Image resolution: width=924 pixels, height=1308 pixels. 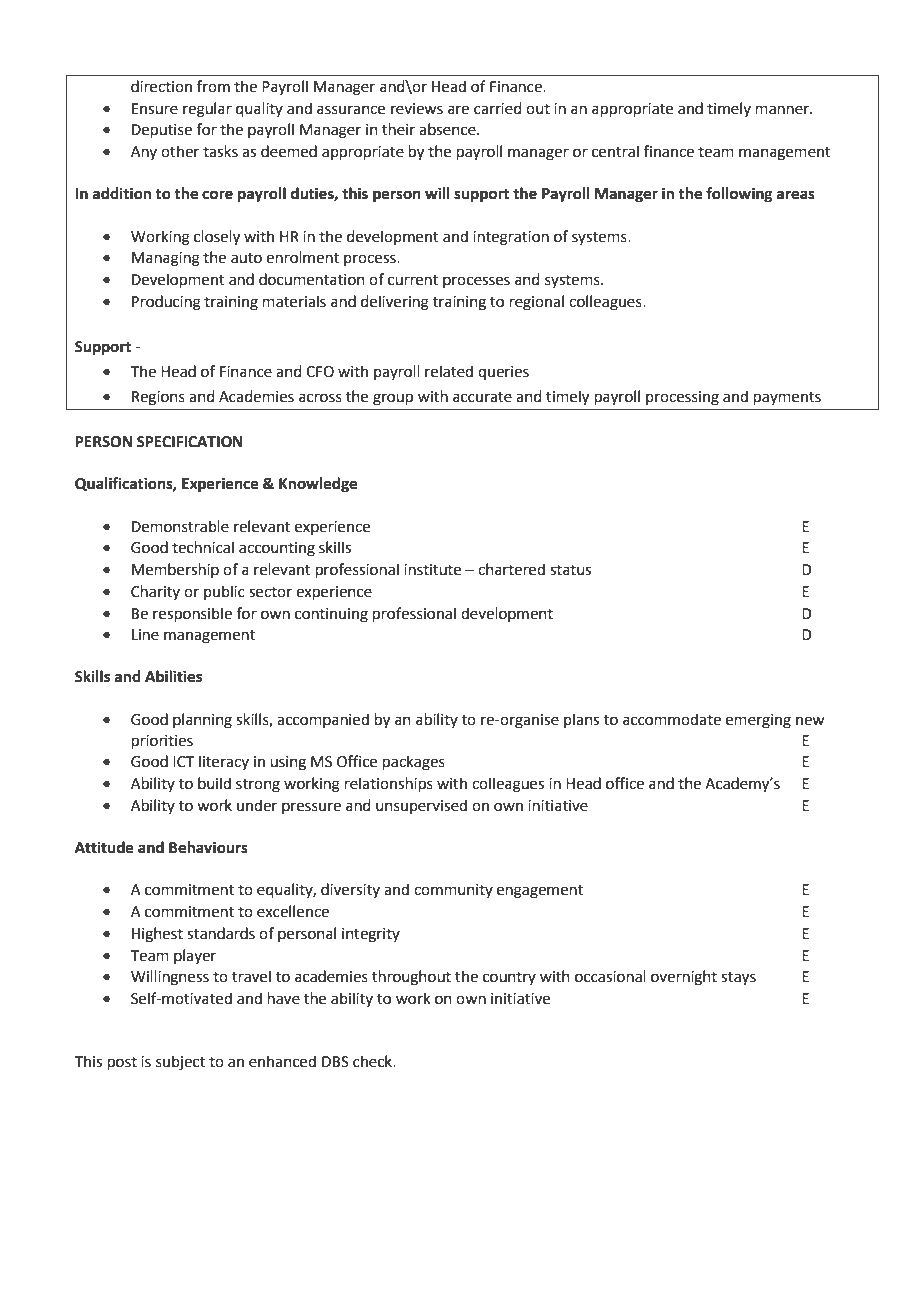 I want to click on following, so click(x=739, y=195).
